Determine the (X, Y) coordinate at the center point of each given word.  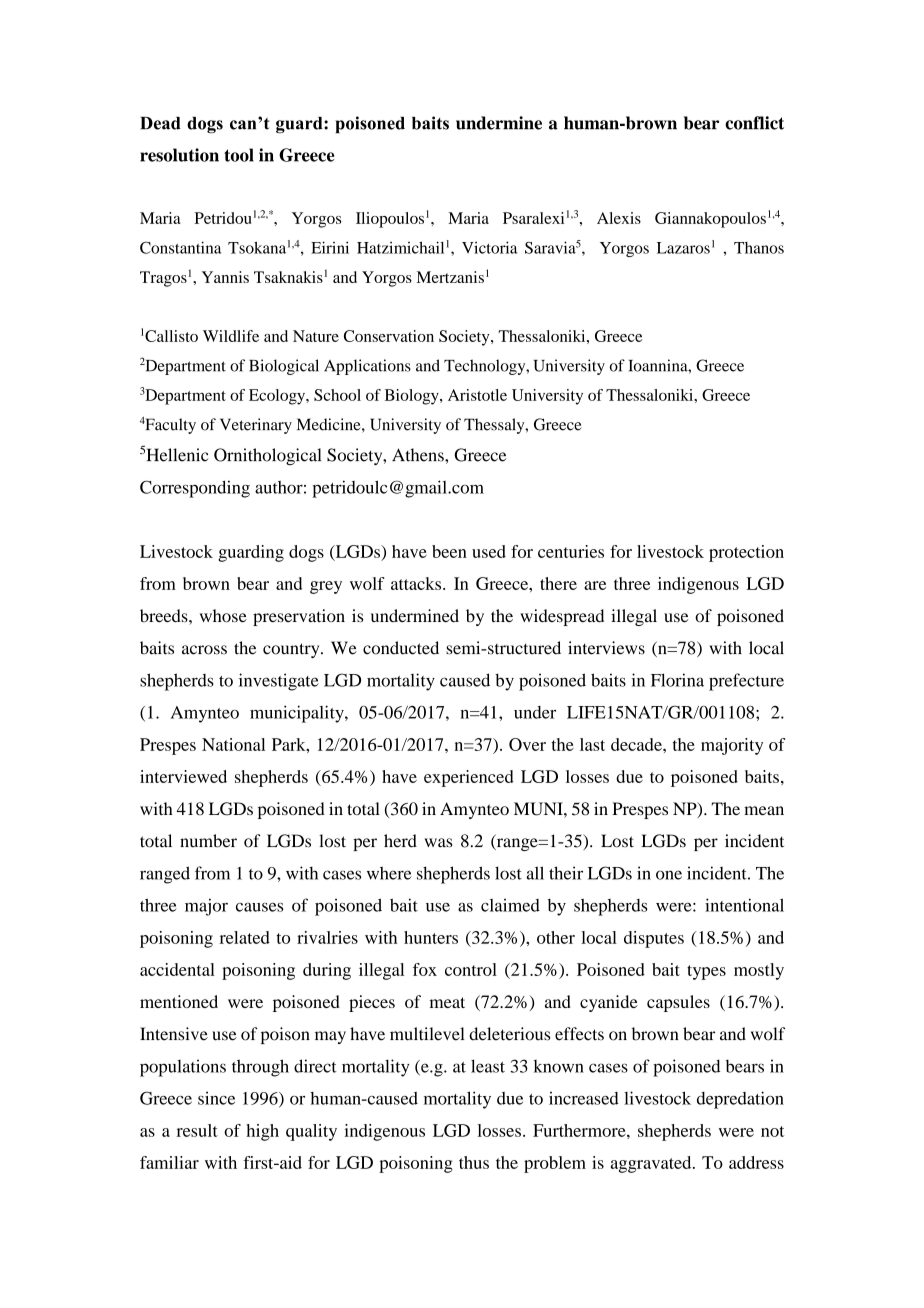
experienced (469, 778)
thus (474, 1162)
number (208, 841)
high (262, 1132)
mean (764, 810)
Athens (419, 455)
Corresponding (195, 489)
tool (239, 155)
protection (746, 553)
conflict (754, 123)
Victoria (490, 247)
